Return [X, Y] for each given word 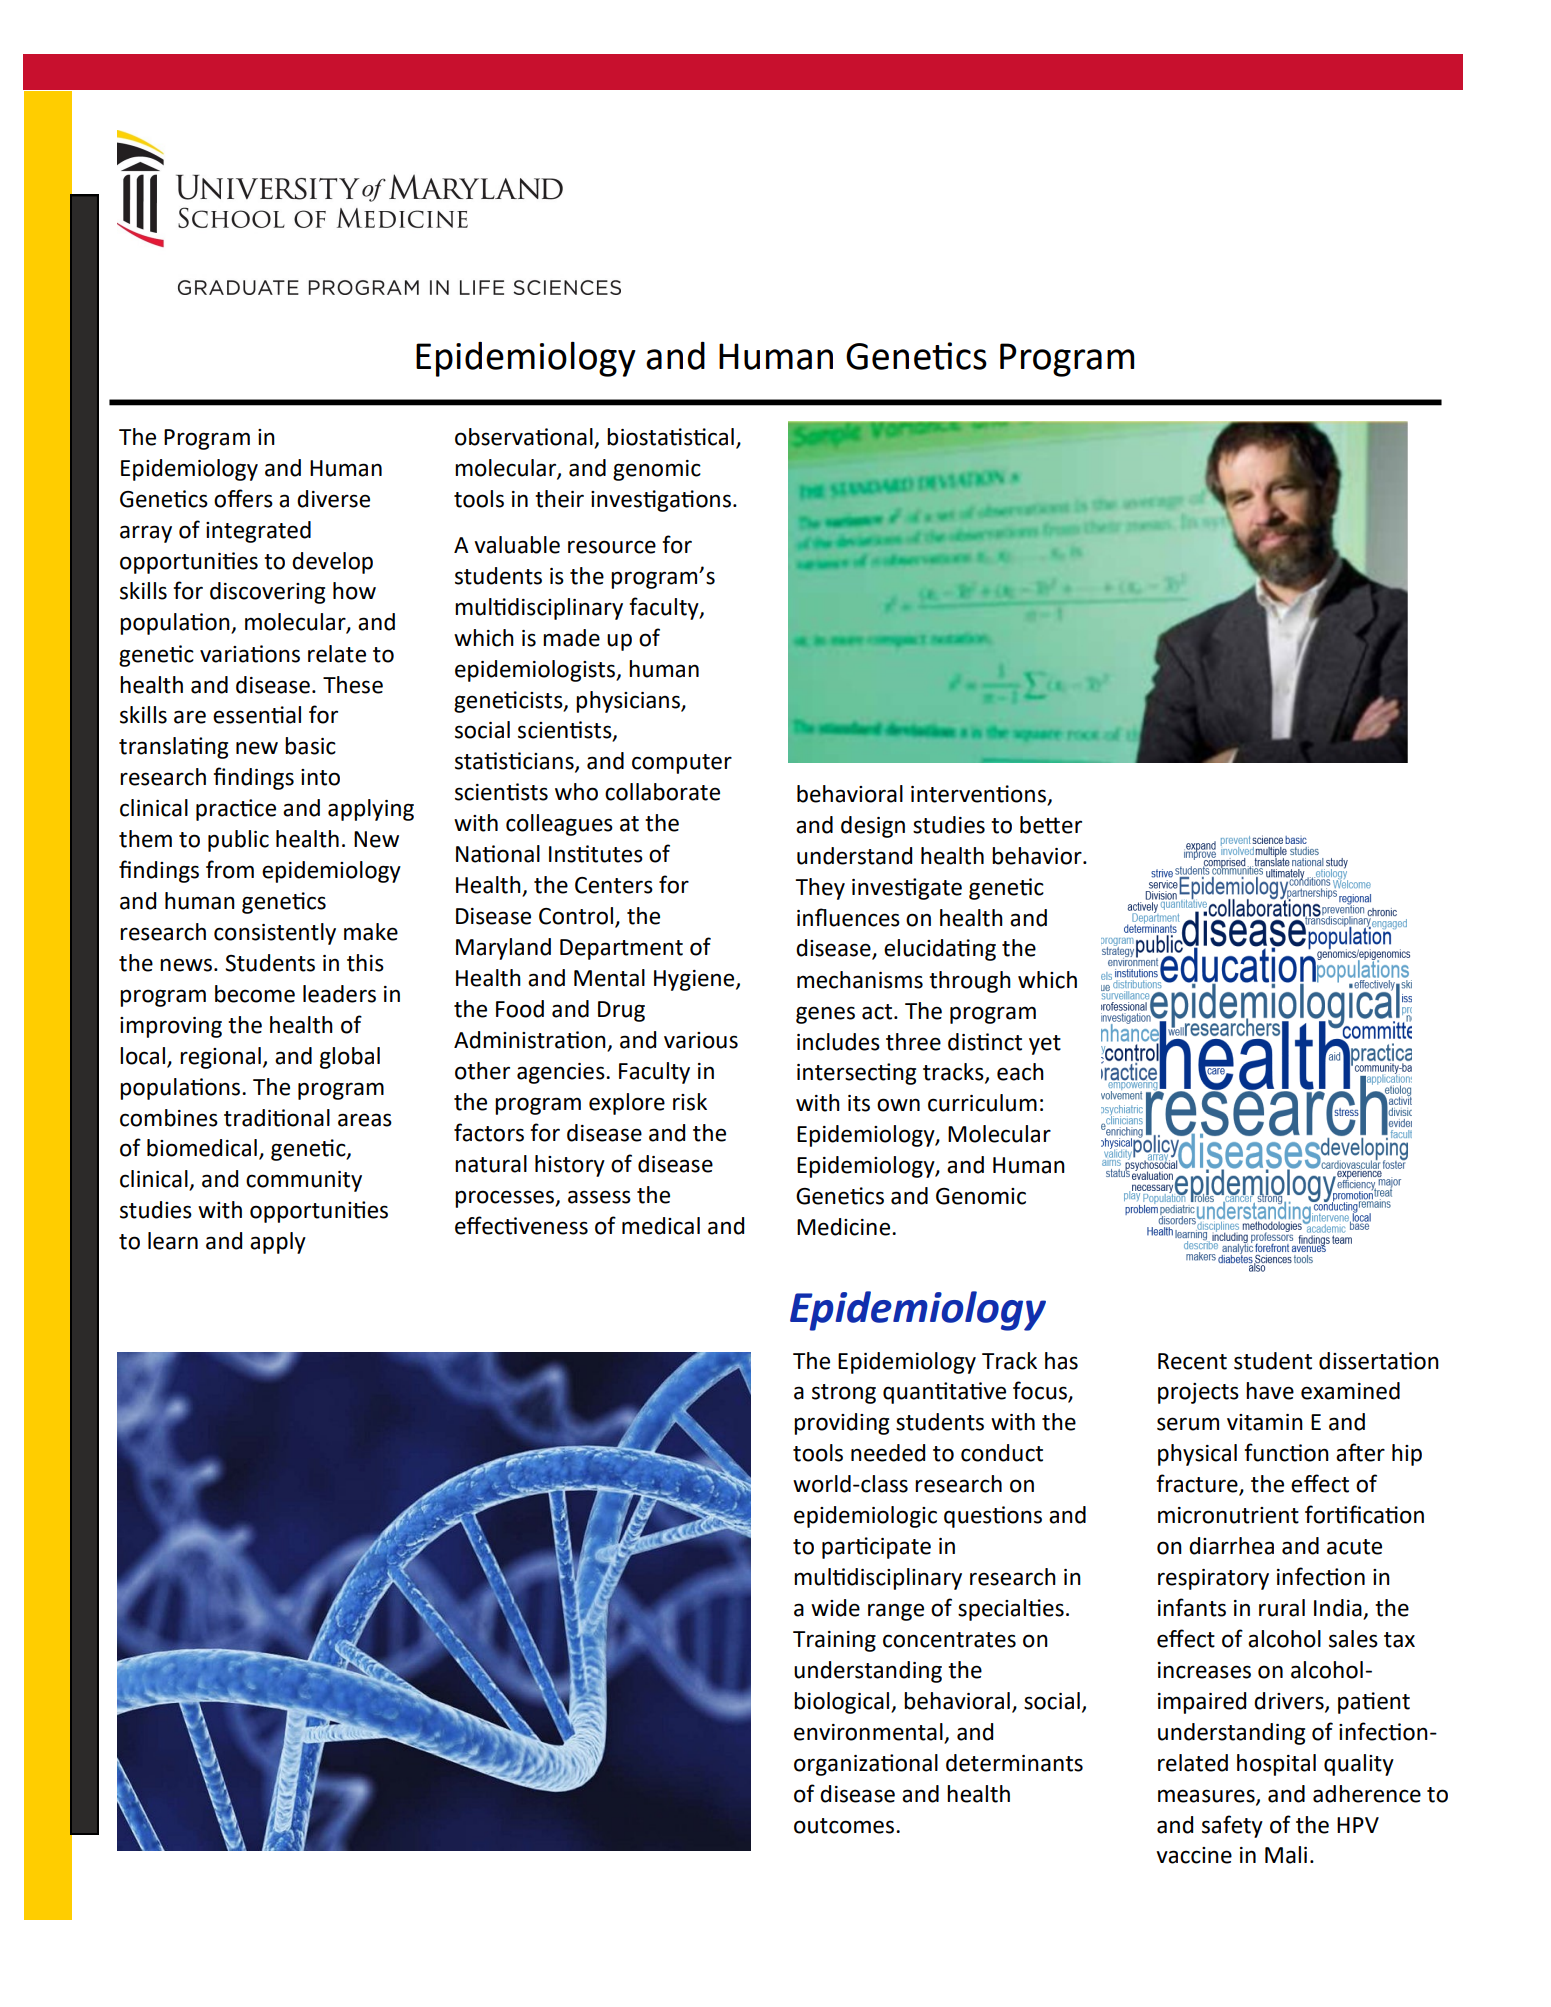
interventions [980, 795]
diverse [333, 499]
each [1020, 1072]
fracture [1198, 1484]
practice [236, 810]
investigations [661, 501]
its [859, 1103]
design [873, 827]
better [1051, 825]
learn [173, 1241]
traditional [277, 1118]
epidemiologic [865, 1517]
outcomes [844, 1826]
